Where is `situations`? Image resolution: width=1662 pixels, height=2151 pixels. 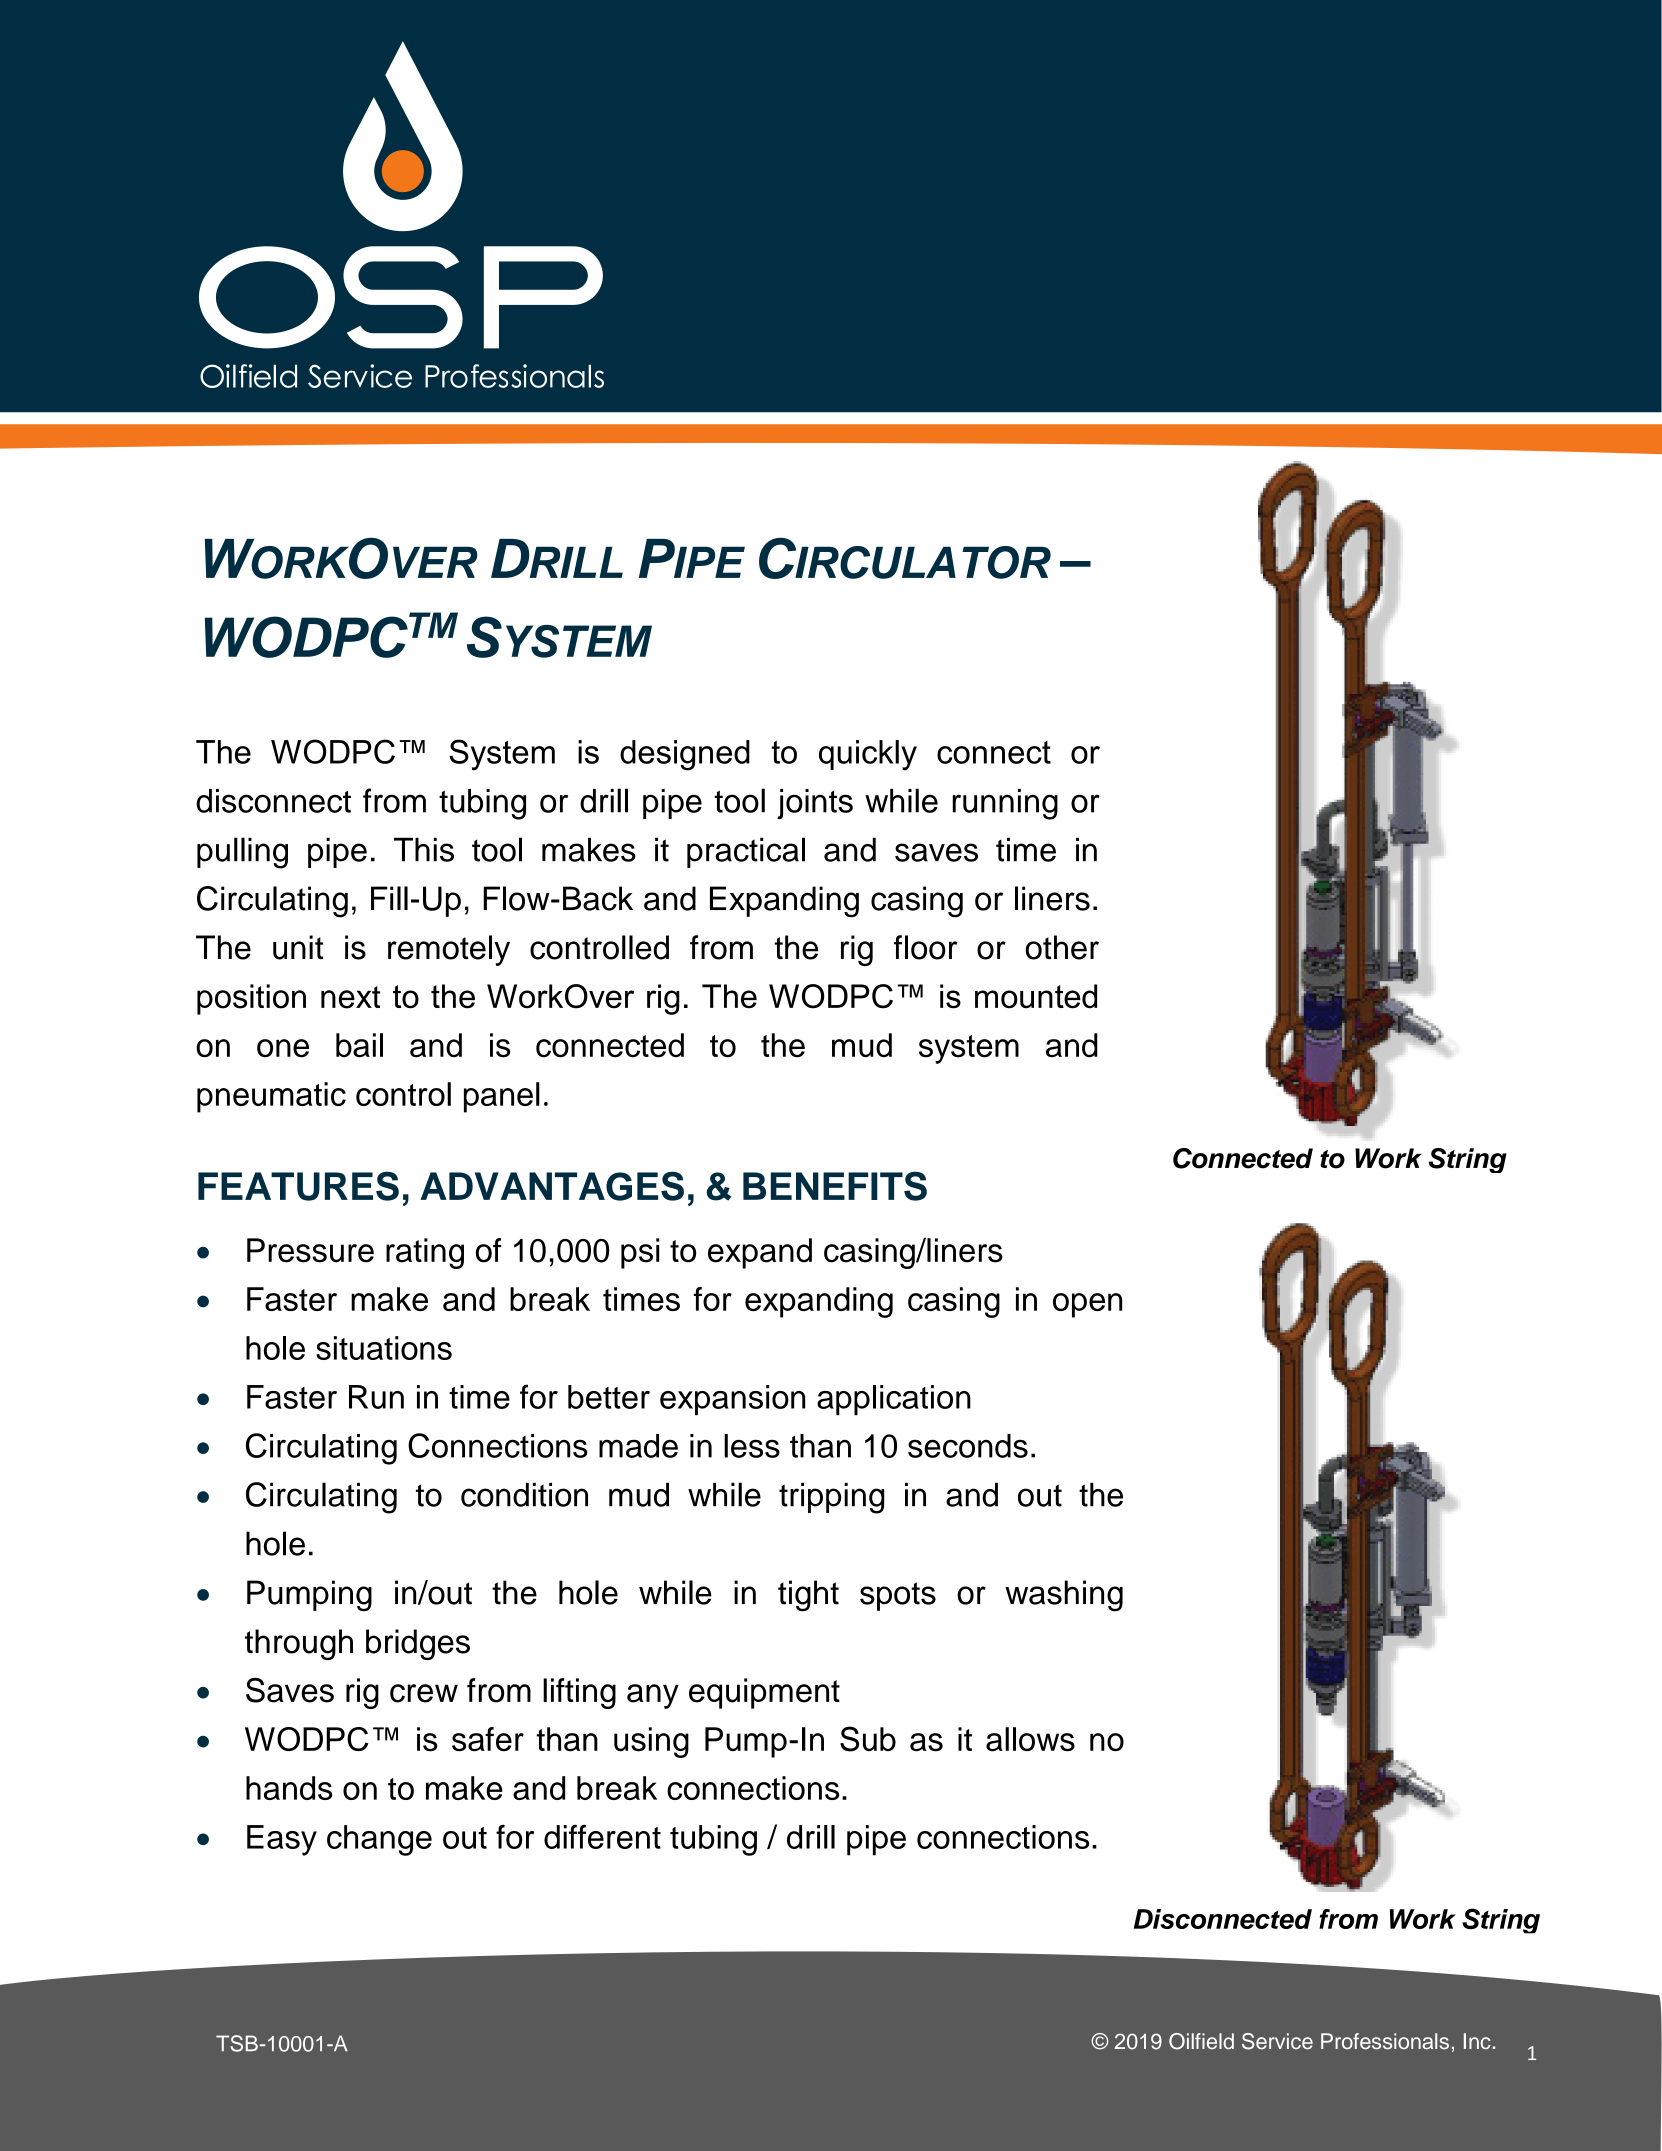
situations is located at coordinates (384, 1348).
